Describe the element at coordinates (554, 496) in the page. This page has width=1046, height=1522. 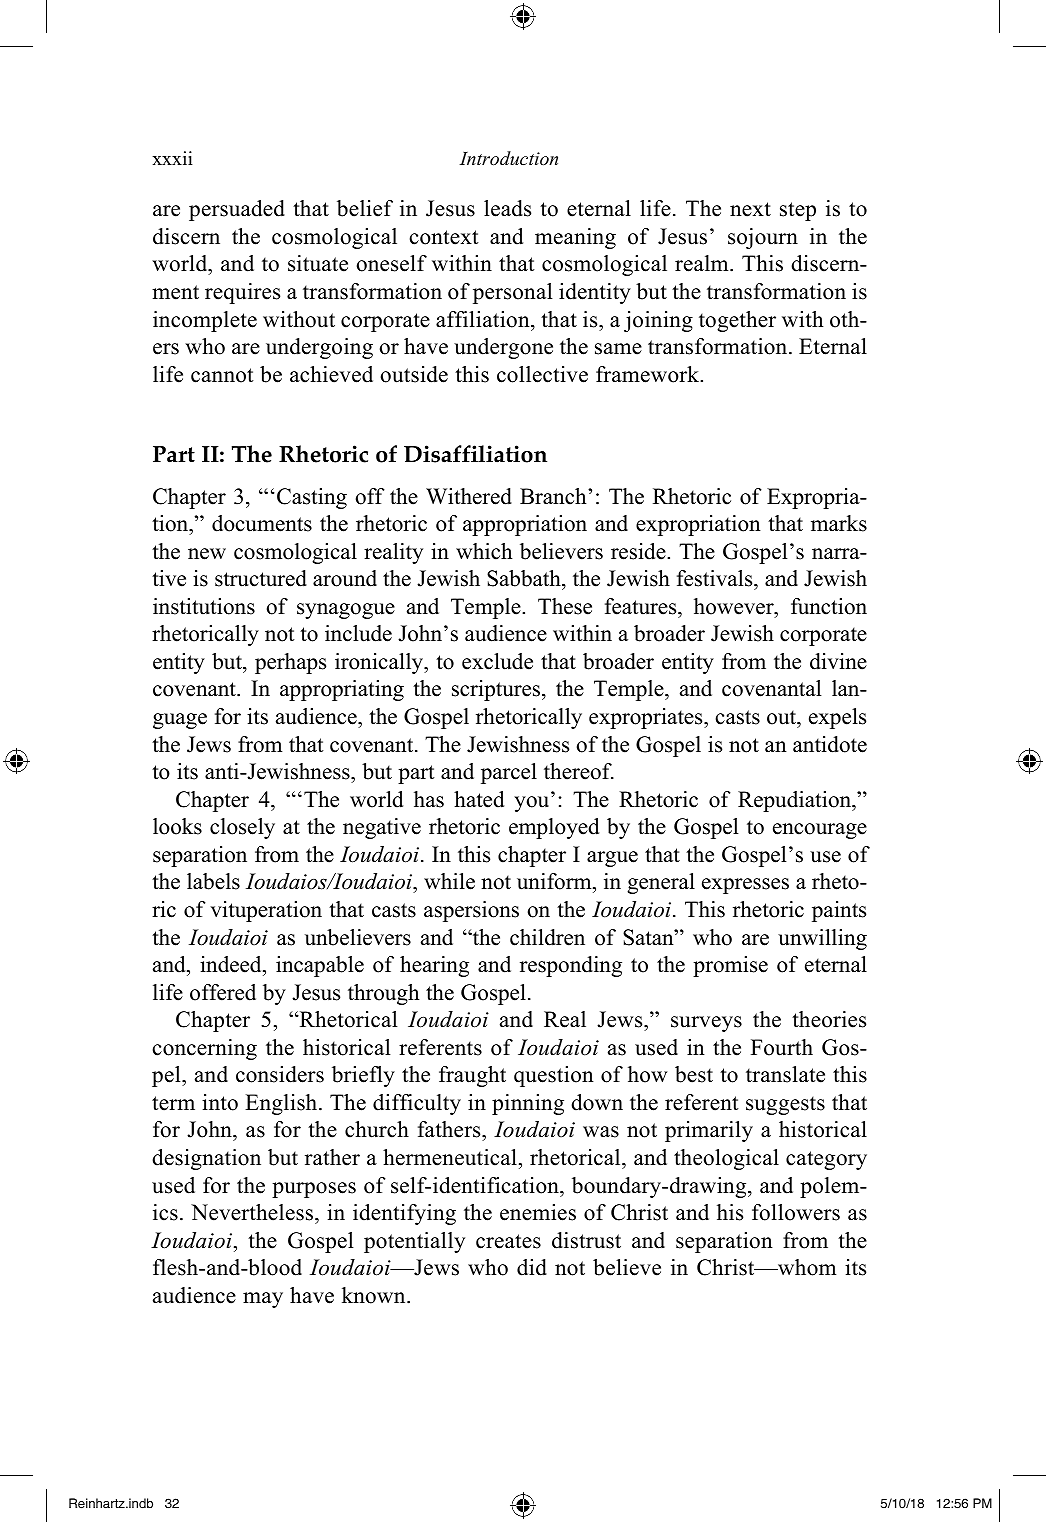
I see `Branch` at that location.
